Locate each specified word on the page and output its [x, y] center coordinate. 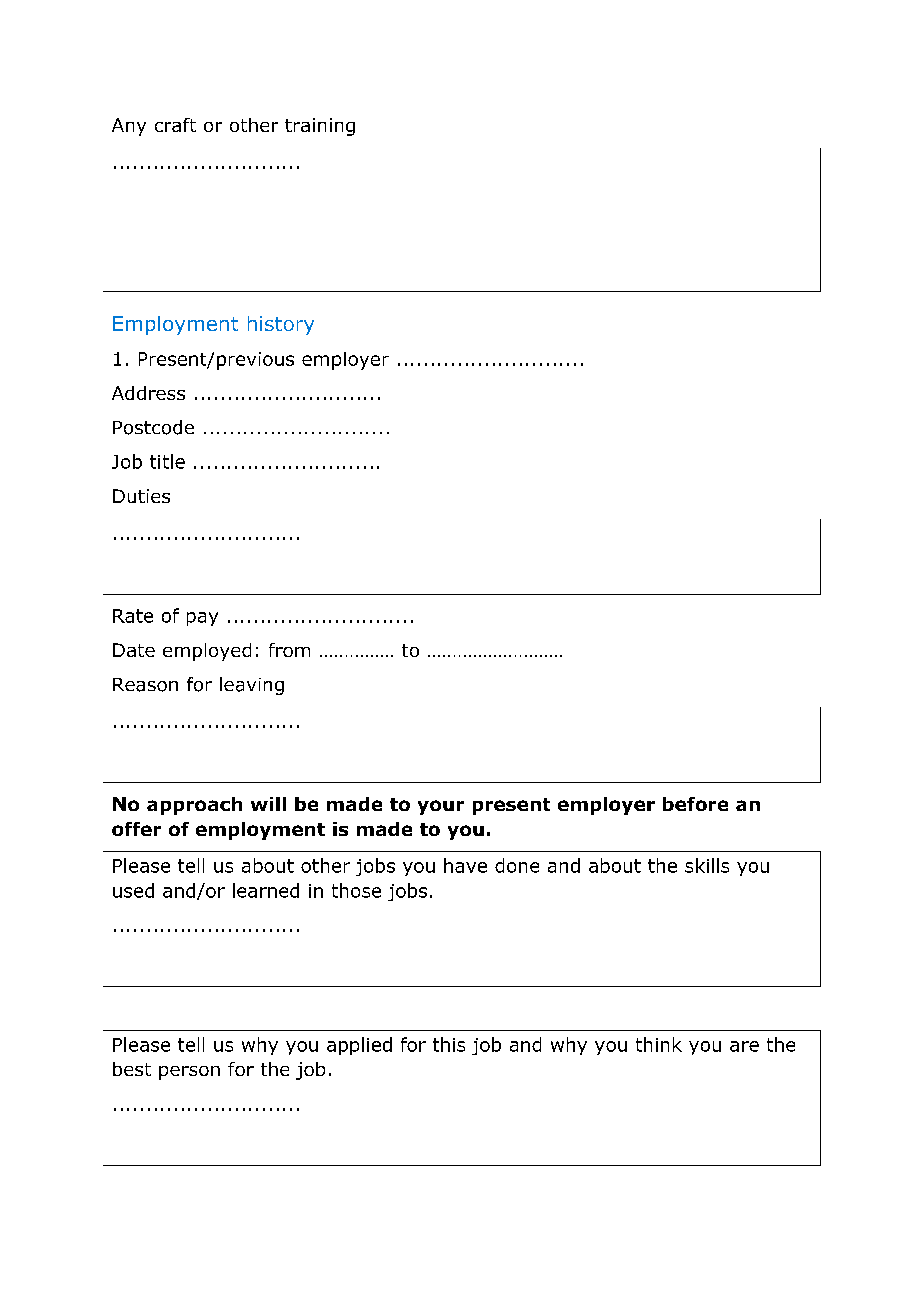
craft [175, 125]
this [449, 1044]
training [320, 127]
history [281, 325]
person [189, 1073]
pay [202, 619]
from [289, 650]
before [695, 804]
